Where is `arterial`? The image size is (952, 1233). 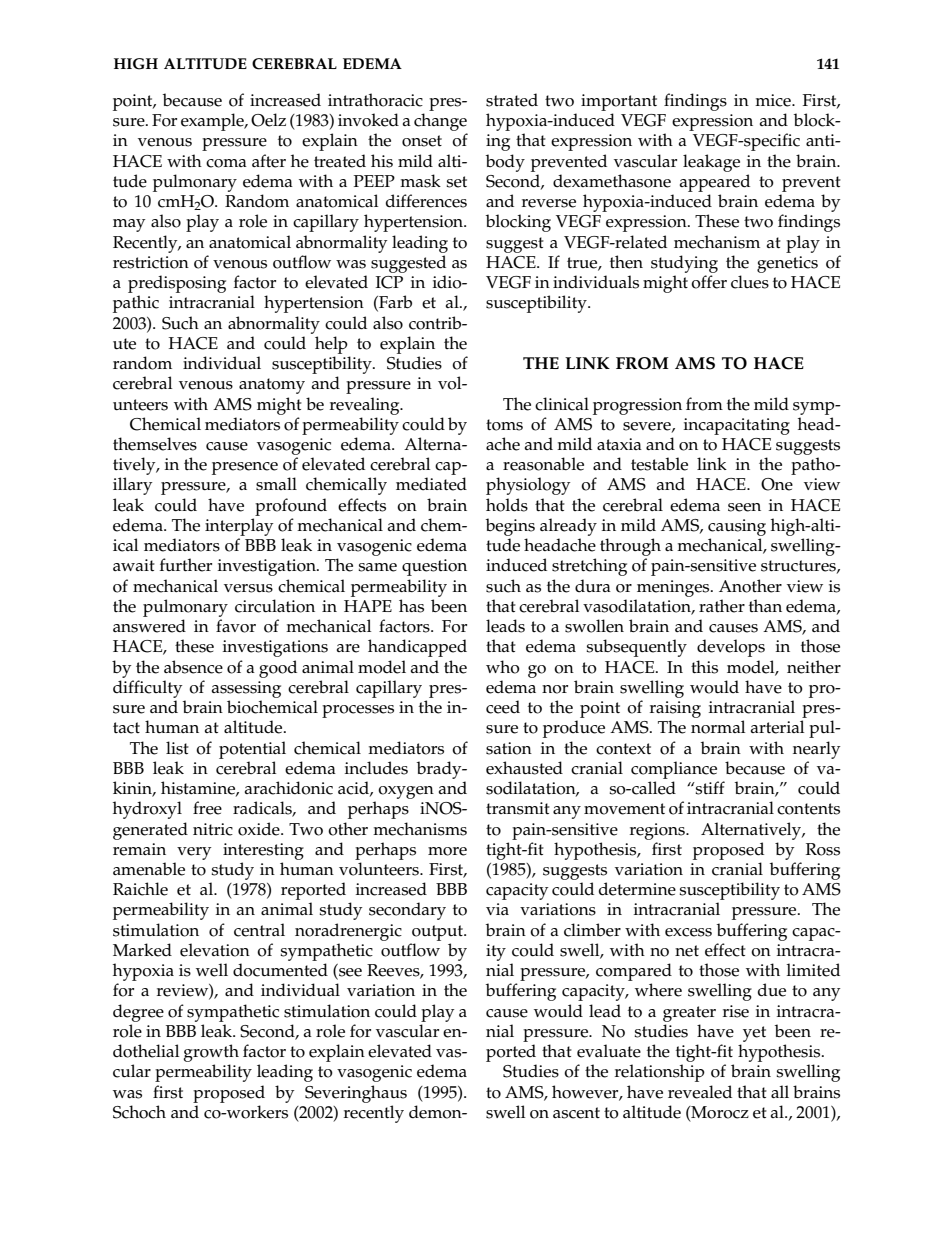 arterial is located at coordinates (777, 727).
